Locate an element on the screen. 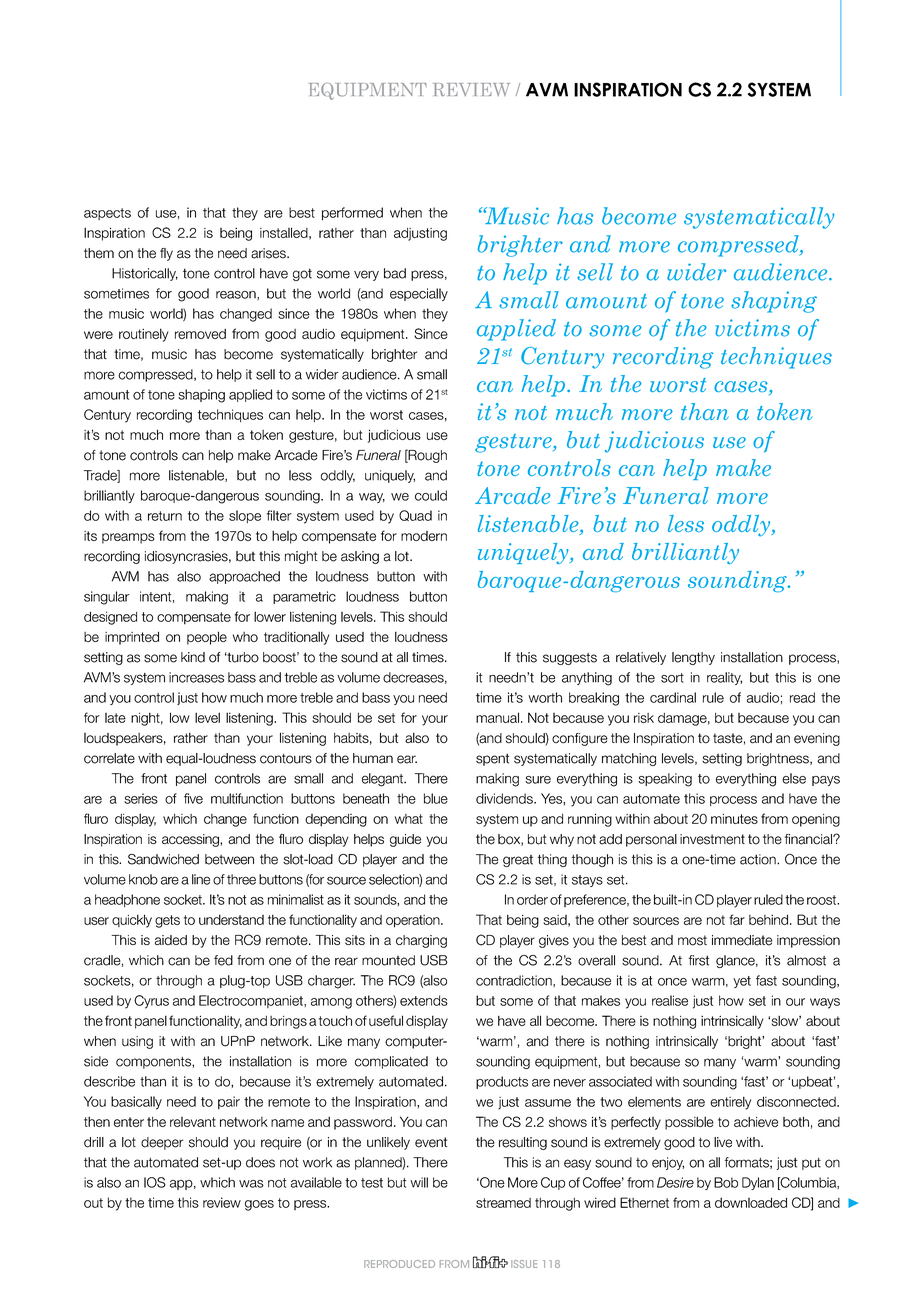 The width and height of the screenshot is (924, 1308). extends is located at coordinates (424, 1000).
